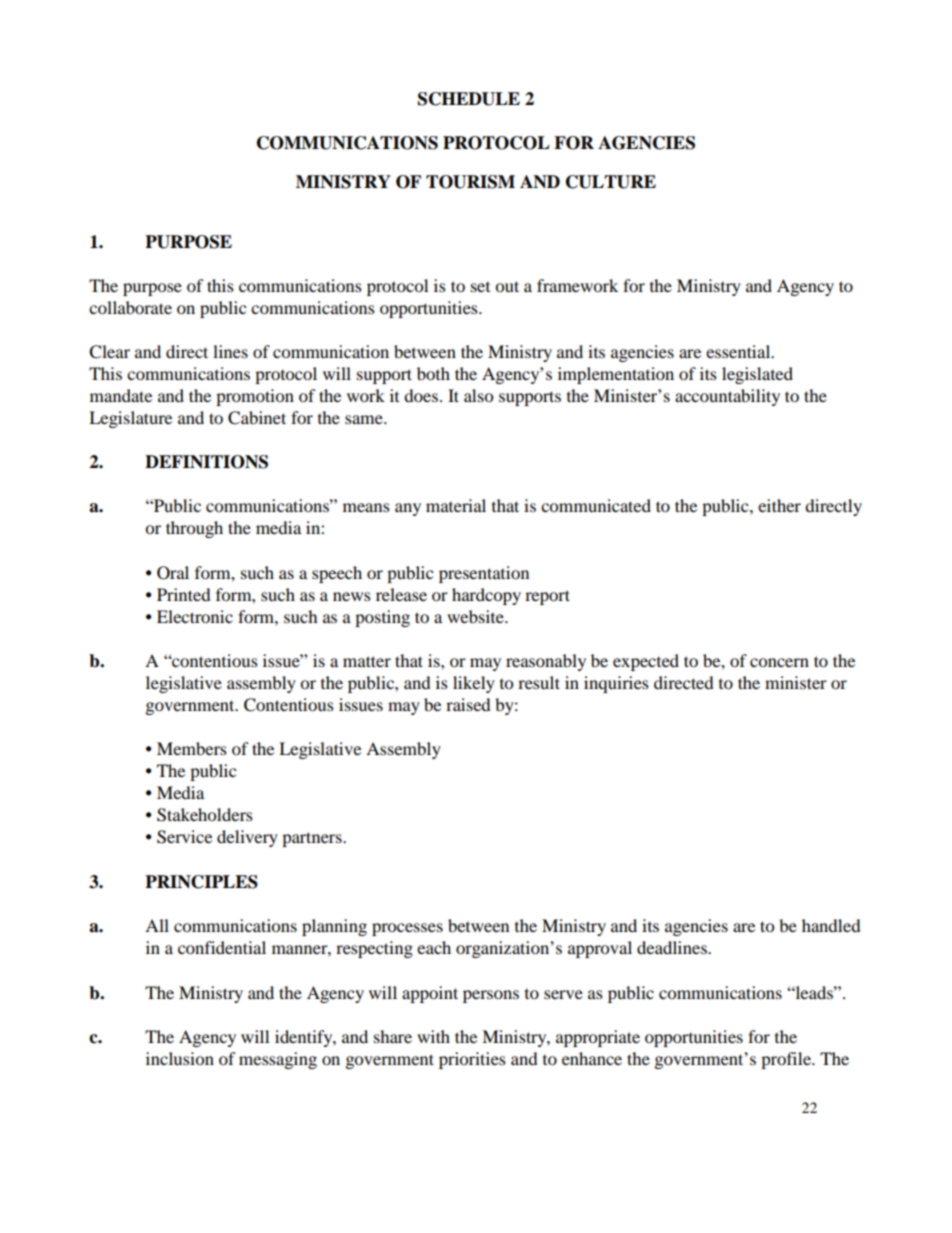  What do you see at coordinates (433, 1036) in the screenshot?
I see `with` at bounding box center [433, 1036].
